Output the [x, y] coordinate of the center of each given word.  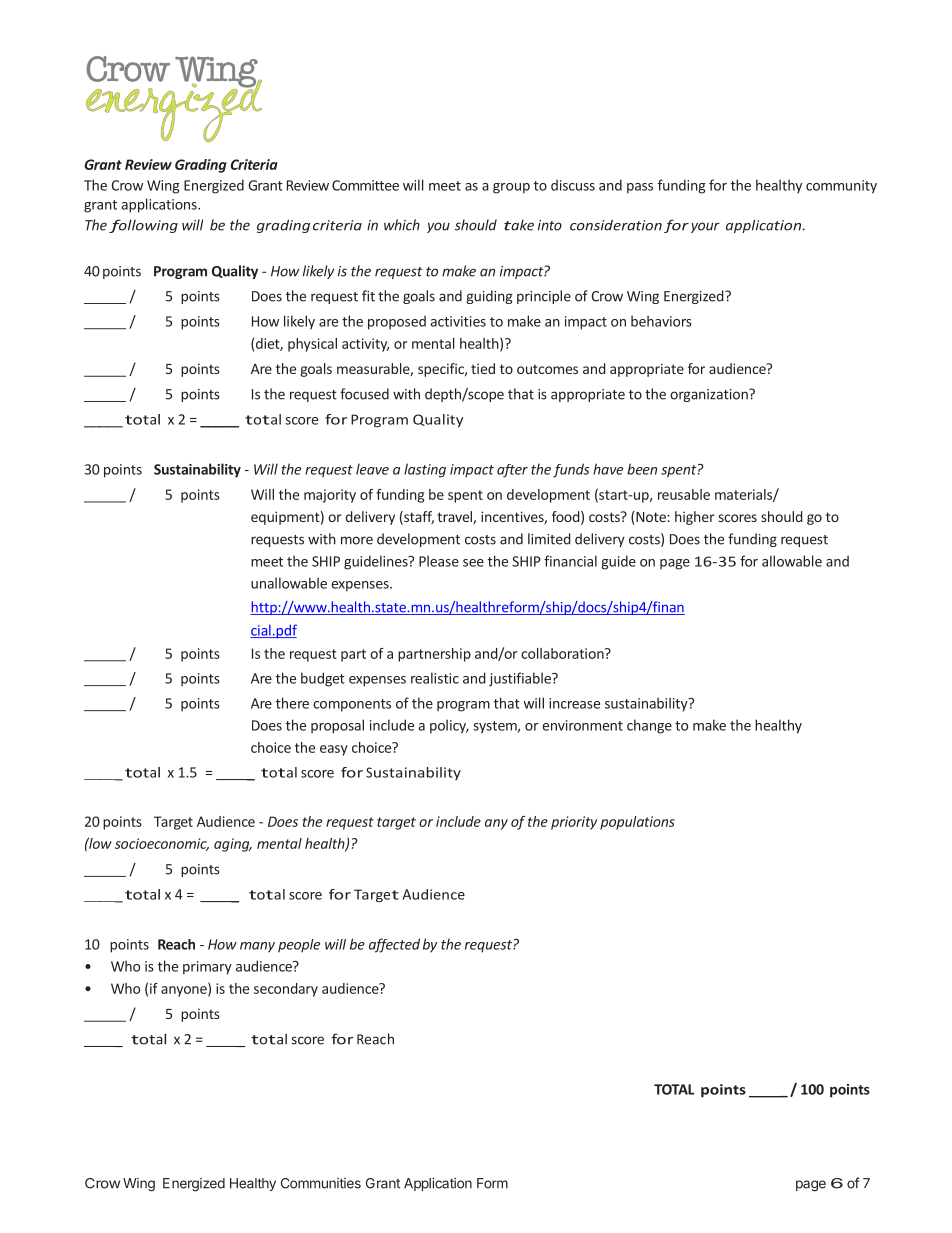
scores [738, 518]
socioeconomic [162, 844]
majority [330, 496]
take [519, 225]
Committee [365, 185]
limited [549, 539]
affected [394, 945]
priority [574, 823]
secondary [286, 990]
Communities [321, 1183]
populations [637, 823]
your [705, 227]
